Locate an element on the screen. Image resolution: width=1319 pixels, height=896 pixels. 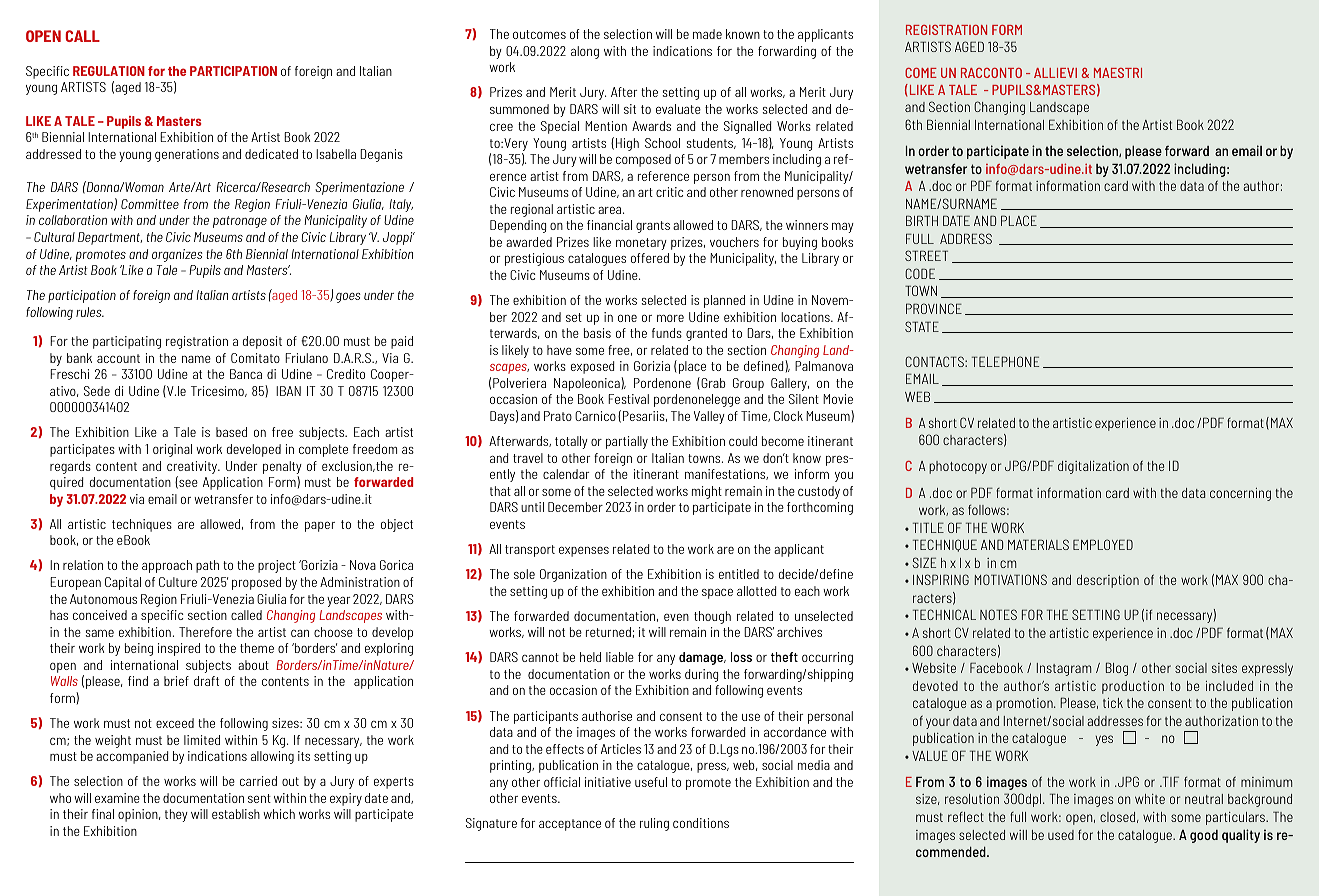
organizes is located at coordinates (177, 255).
